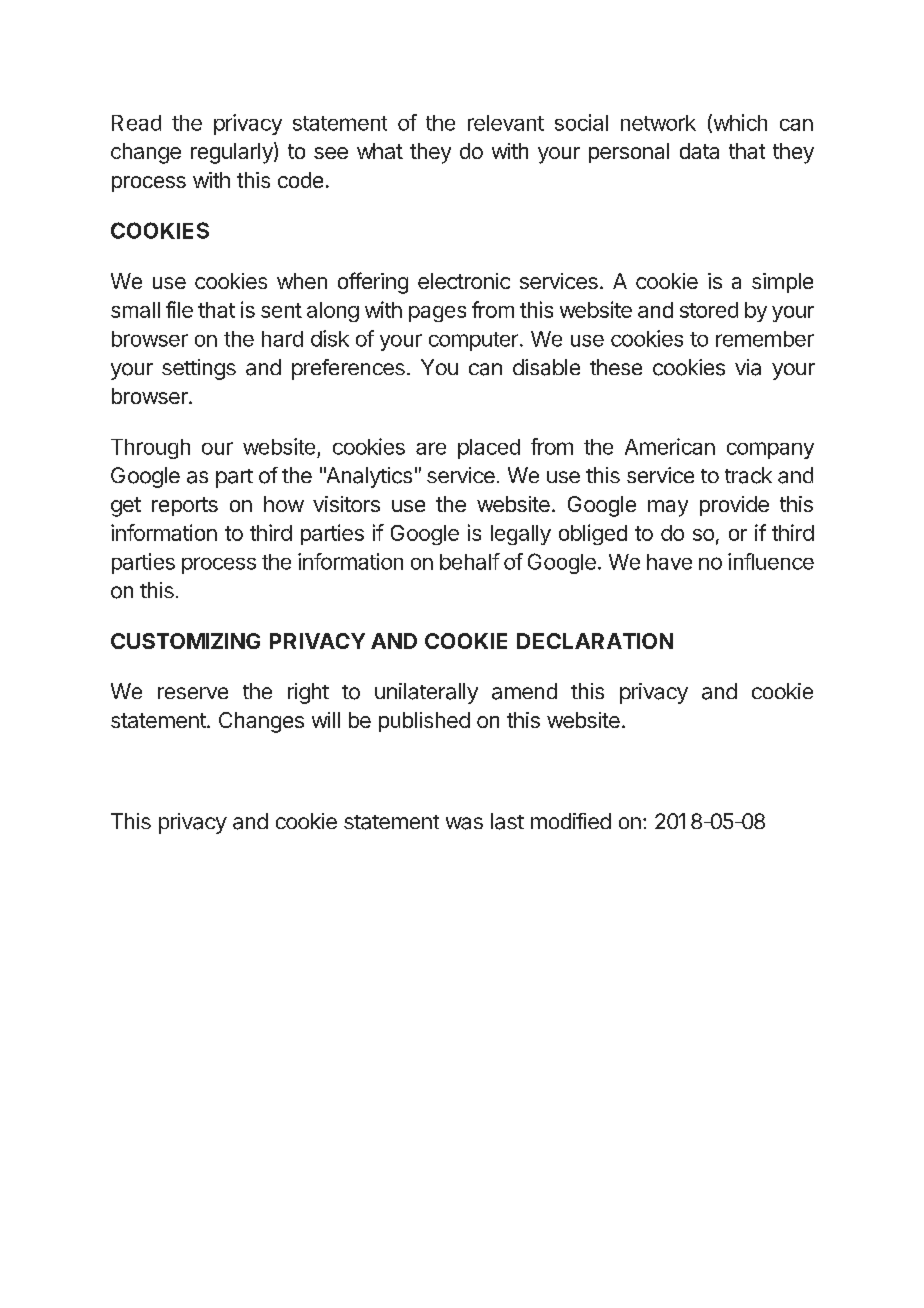 The width and height of the screenshot is (924, 1308). I want to click on will, so click(326, 720).
